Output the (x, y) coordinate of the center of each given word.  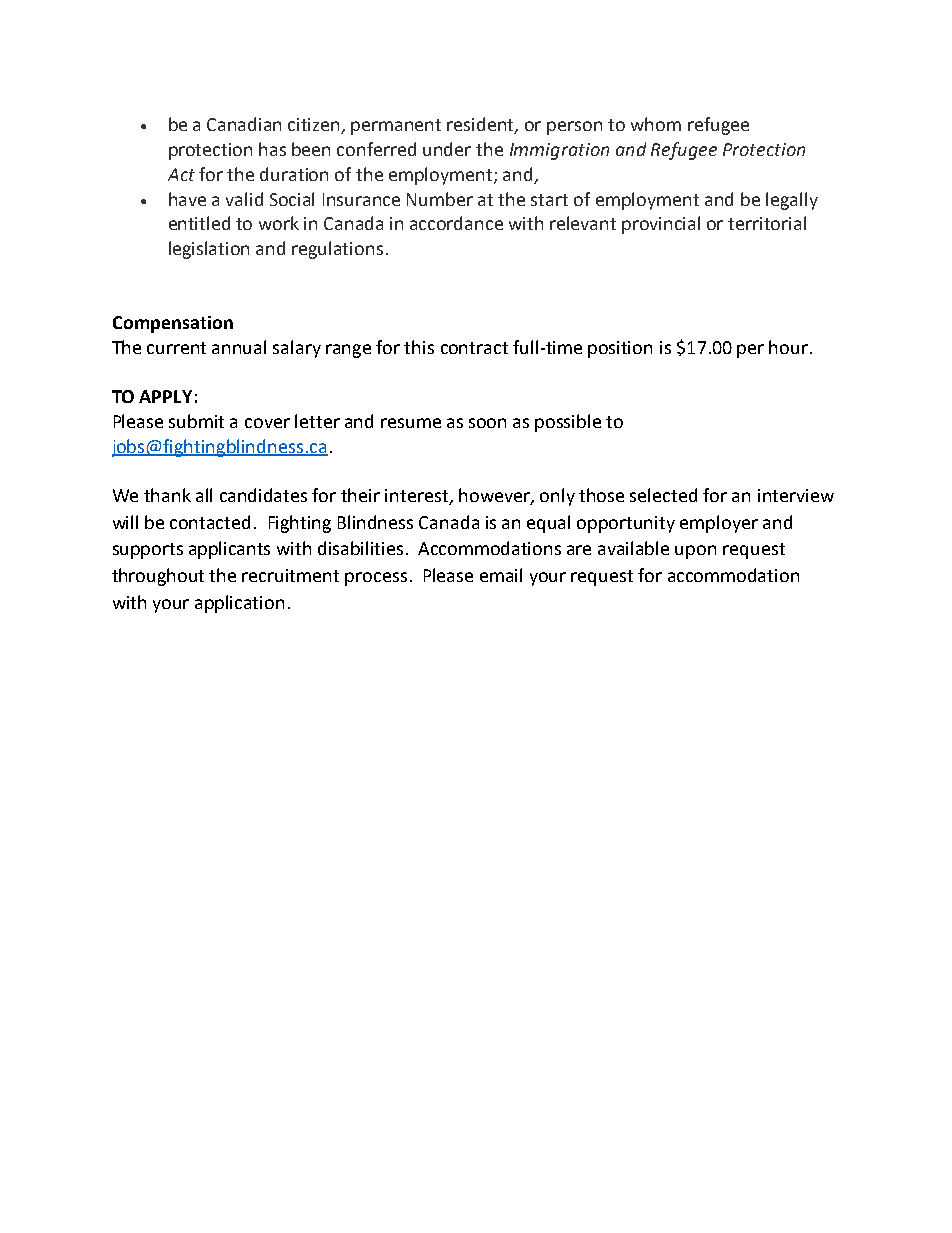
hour (788, 347)
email (501, 575)
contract (474, 348)
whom (656, 124)
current (176, 348)
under (447, 149)
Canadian (244, 124)
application (239, 604)
